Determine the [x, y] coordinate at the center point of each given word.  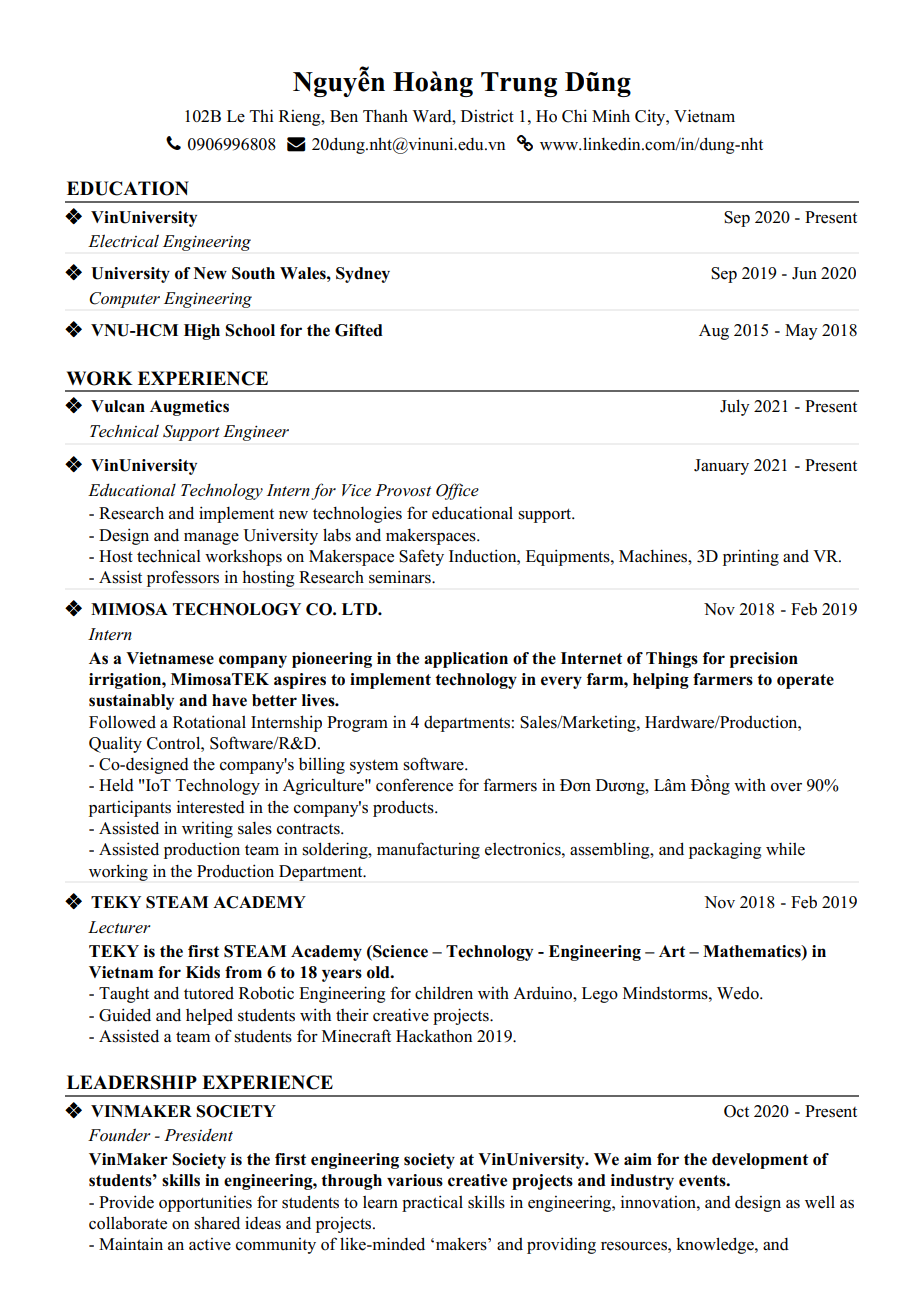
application [466, 660]
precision [764, 660]
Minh [611, 115]
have [229, 700]
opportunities [205, 1203]
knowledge [716, 1245]
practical [432, 1203]
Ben [344, 116]
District [487, 116]
